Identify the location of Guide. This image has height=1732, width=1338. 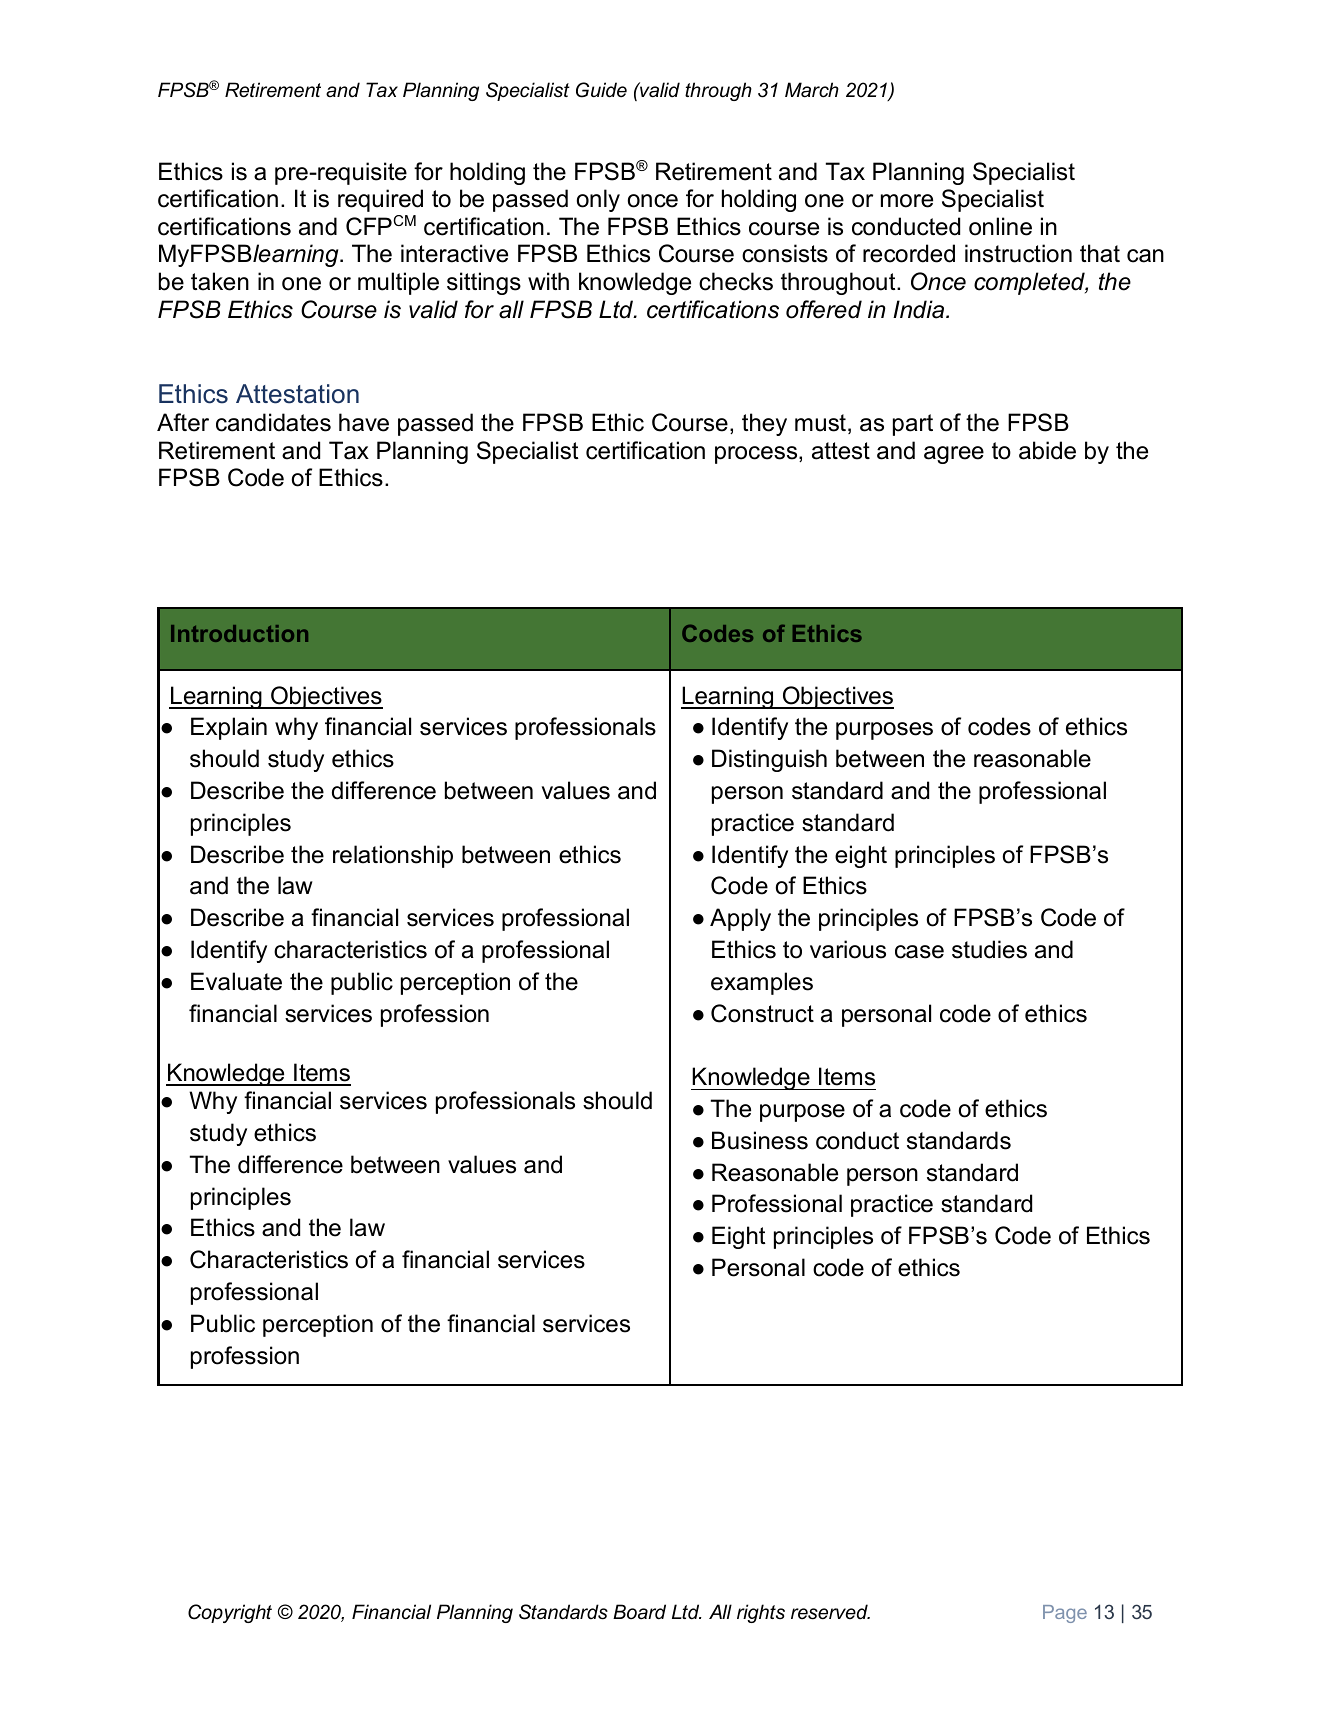
(601, 90).
